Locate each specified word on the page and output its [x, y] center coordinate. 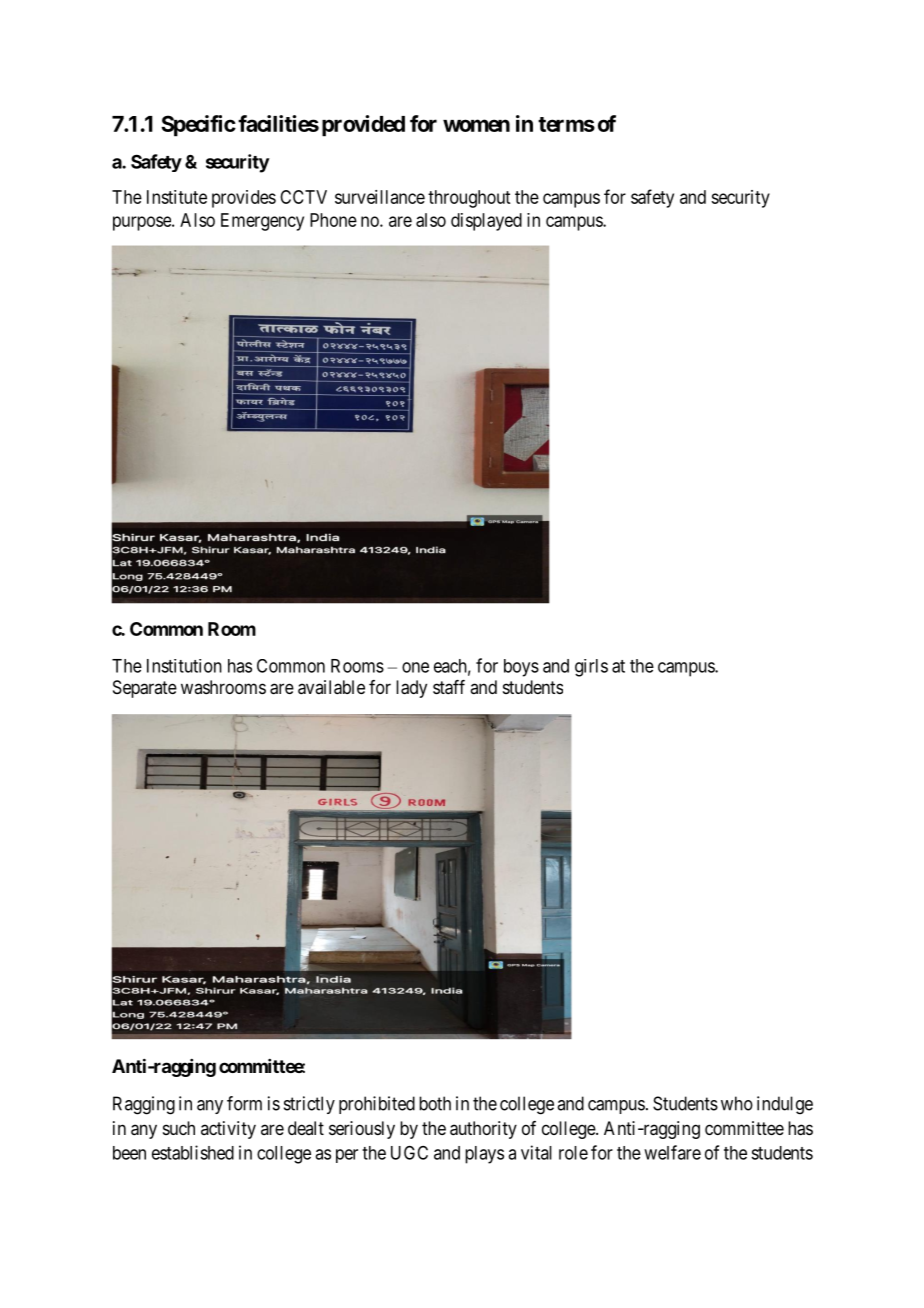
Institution [184, 666]
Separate [145, 689]
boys [521, 668]
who [737, 1103]
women [476, 125]
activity [228, 1130]
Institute [177, 197]
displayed [486, 222]
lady [411, 689]
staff [449, 687]
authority [483, 1130]
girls [591, 668]
